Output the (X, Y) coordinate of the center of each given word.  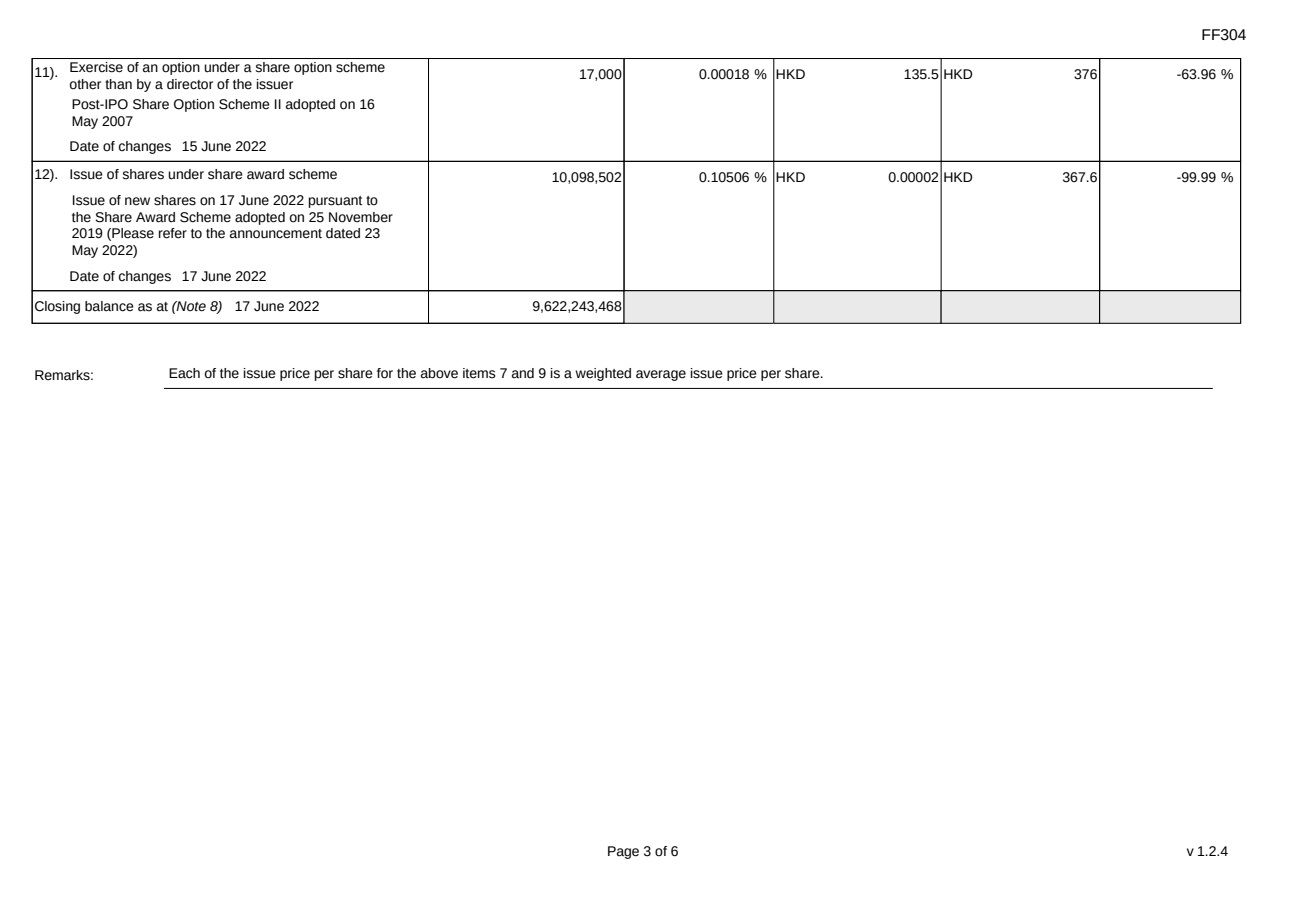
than (118, 84)
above (439, 373)
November (361, 217)
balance (109, 306)
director (190, 84)
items (479, 373)
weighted (603, 374)
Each (184, 373)
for (385, 373)
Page (623, 852)
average (661, 375)
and (523, 373)
